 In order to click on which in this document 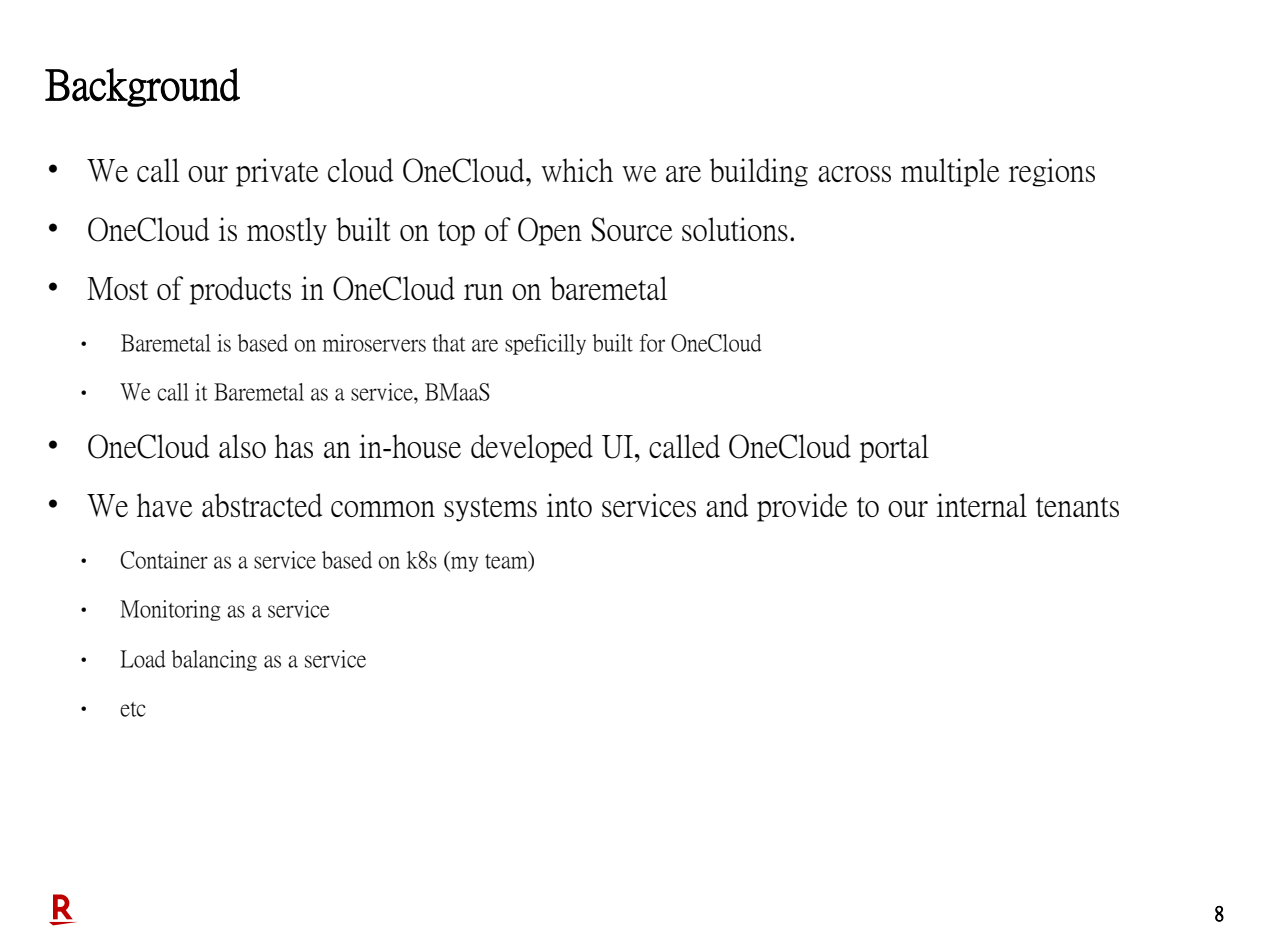, I will do `click(577, 170)`.
